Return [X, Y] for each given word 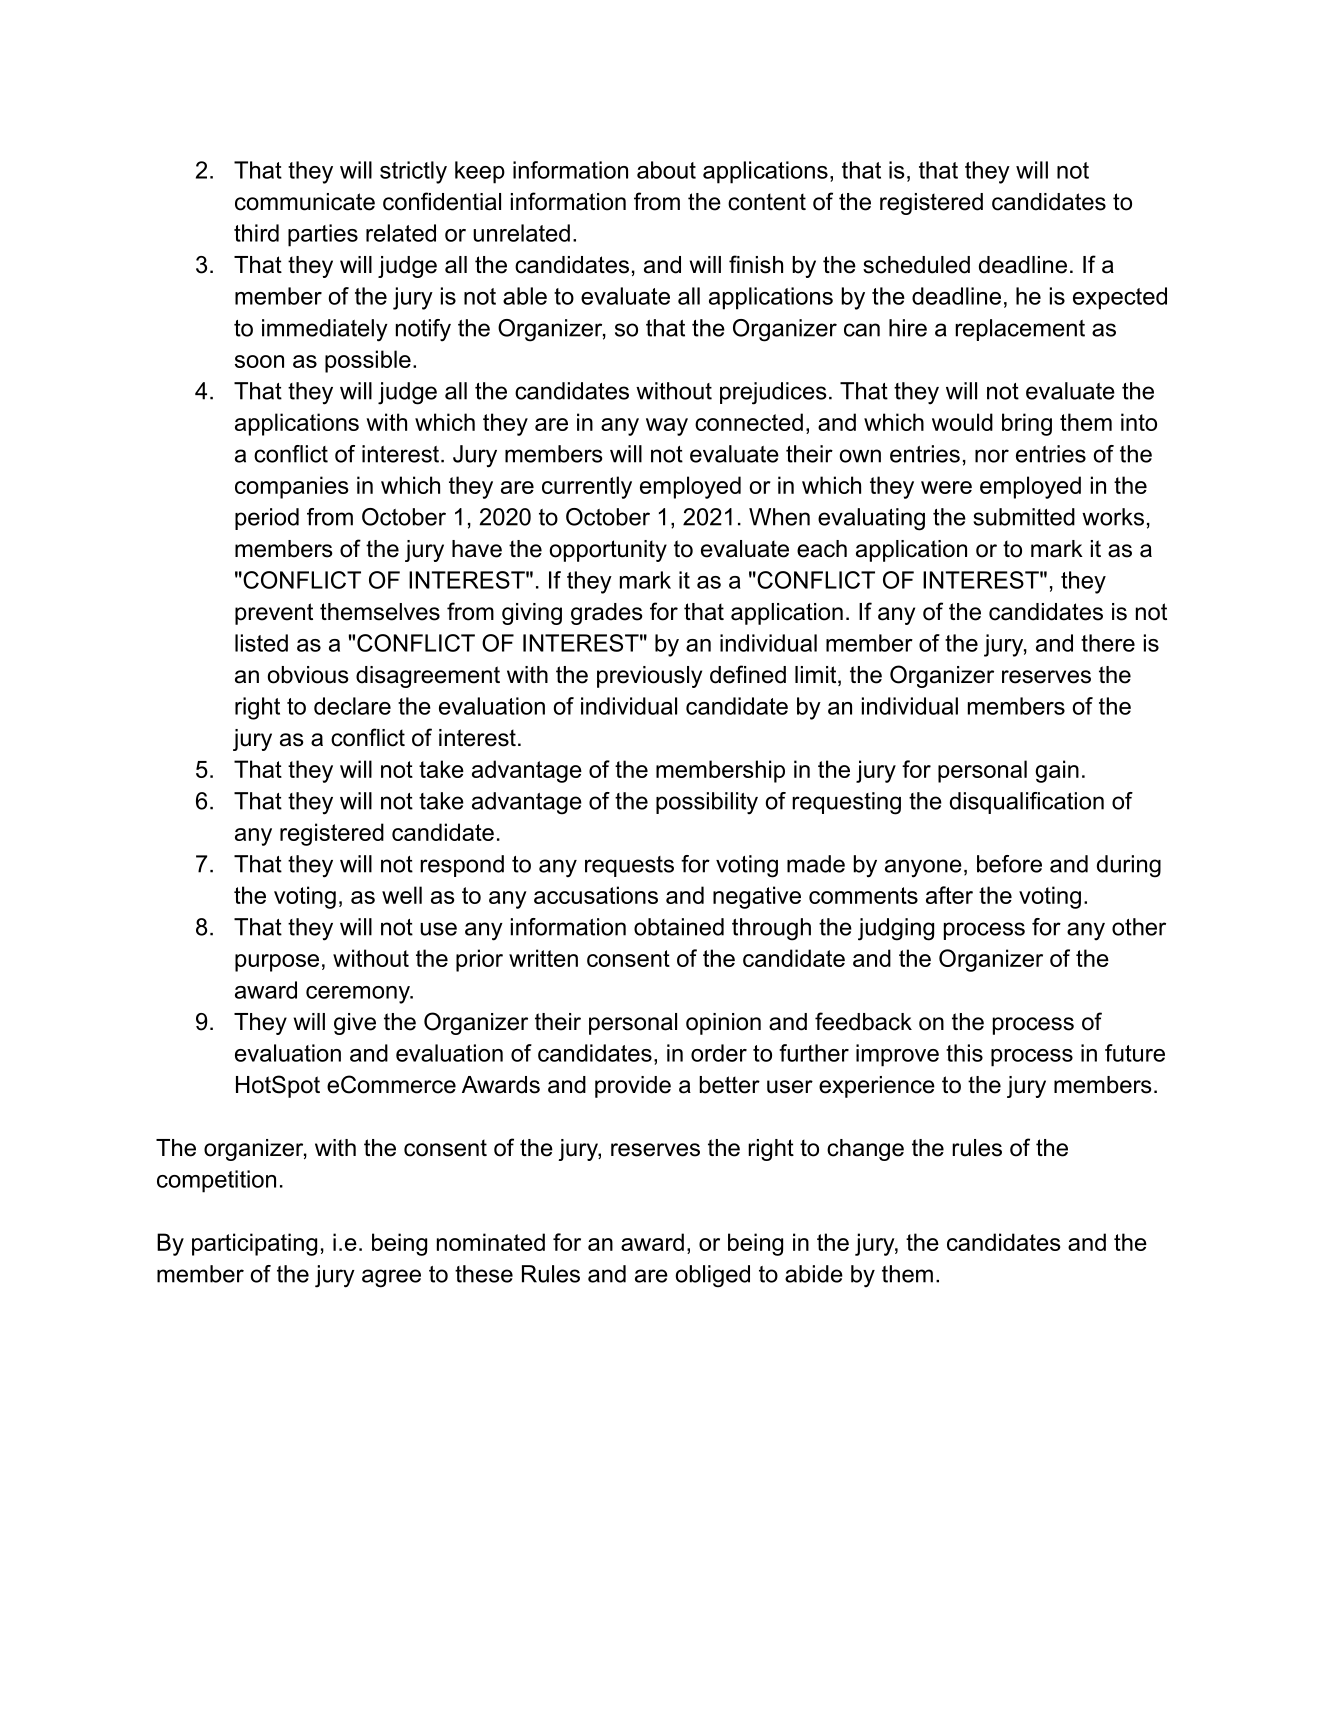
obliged [713, 1276]
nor [992, 456]
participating [254, 1244]
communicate [305, 202]
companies [291, 487]
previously [649, 677]
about [666, 170]
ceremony [359, 995]
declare [352, 706]
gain [1057, 771]
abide [814, 1274]
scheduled [916, 265]
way [667, 427]
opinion [723, 1024]
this [964, 1053]
